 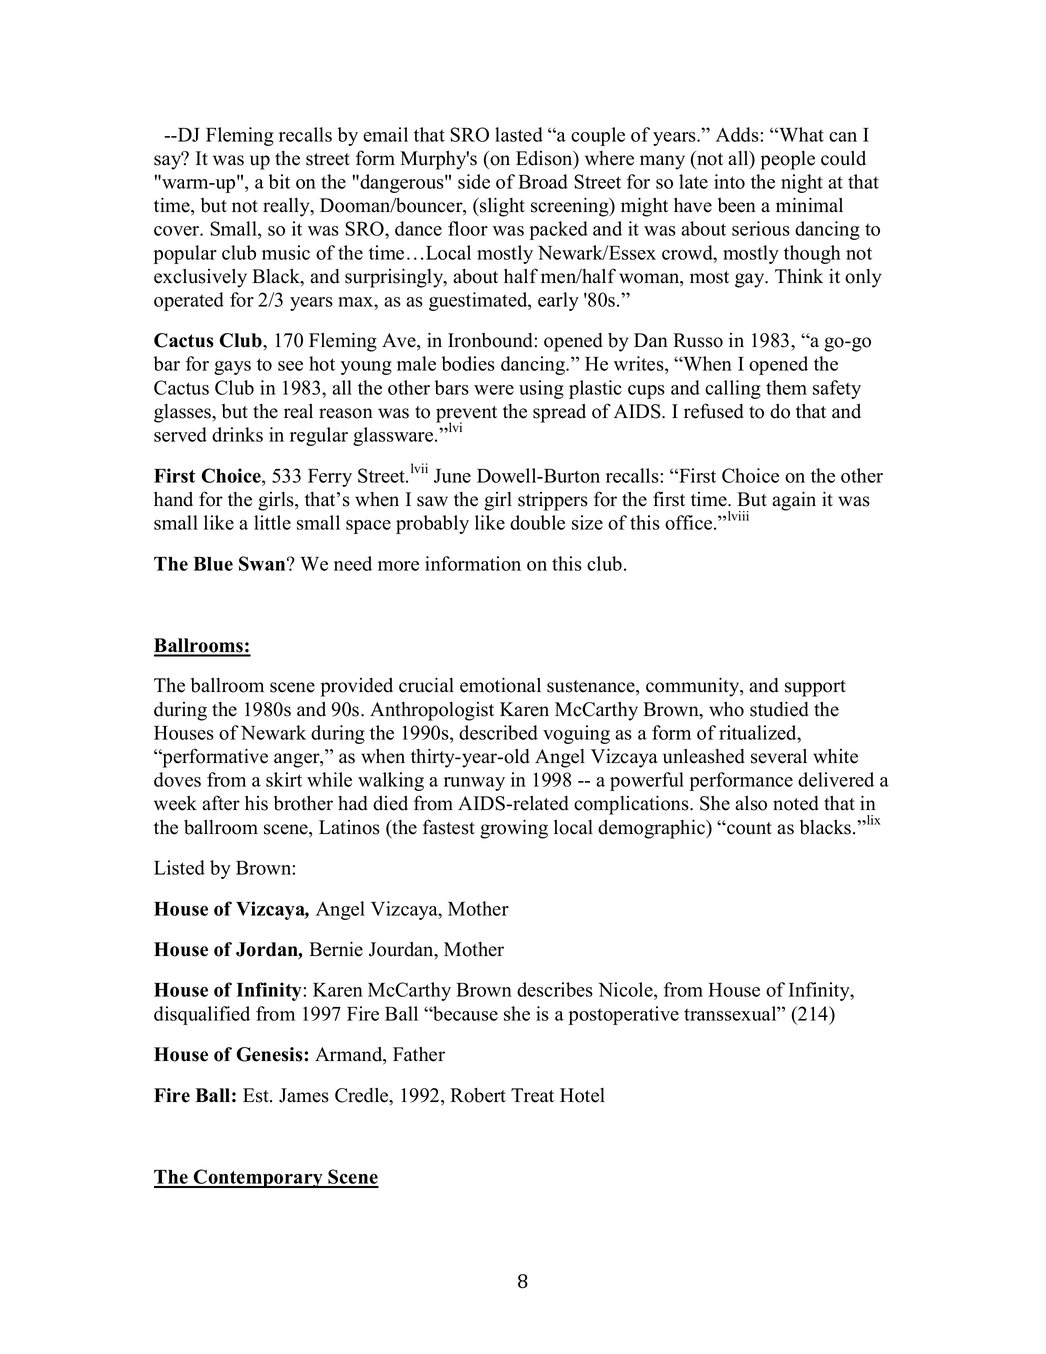 I want to click on emotional, so click(x=500, y=685).
